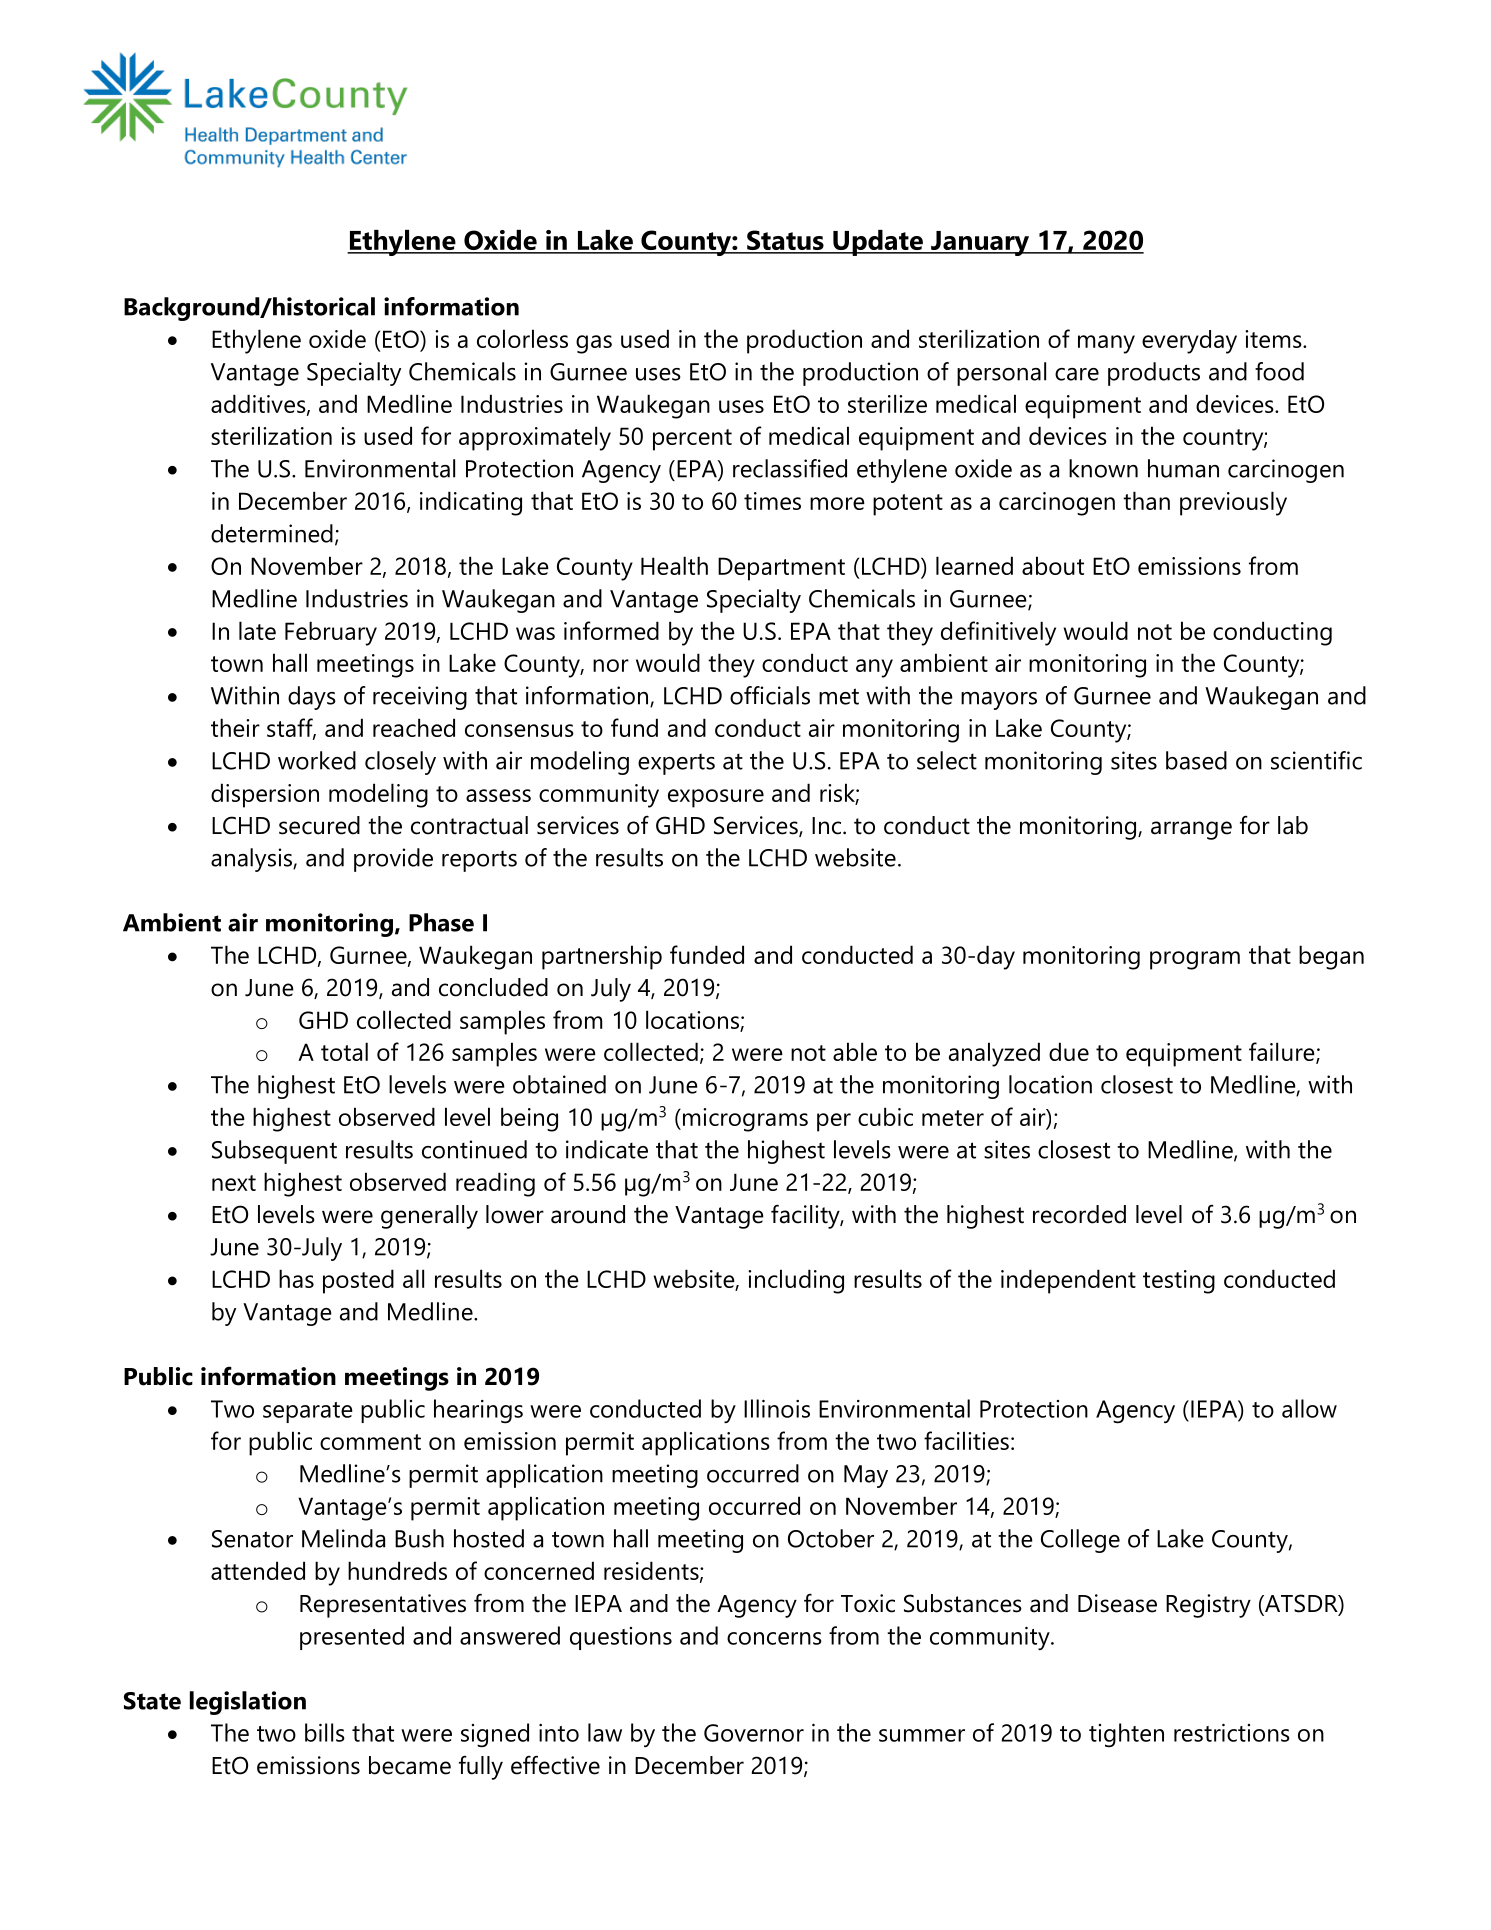 This screenshot has height=1930, width=1491. I want to click on failure, so click(1283, 1053).
